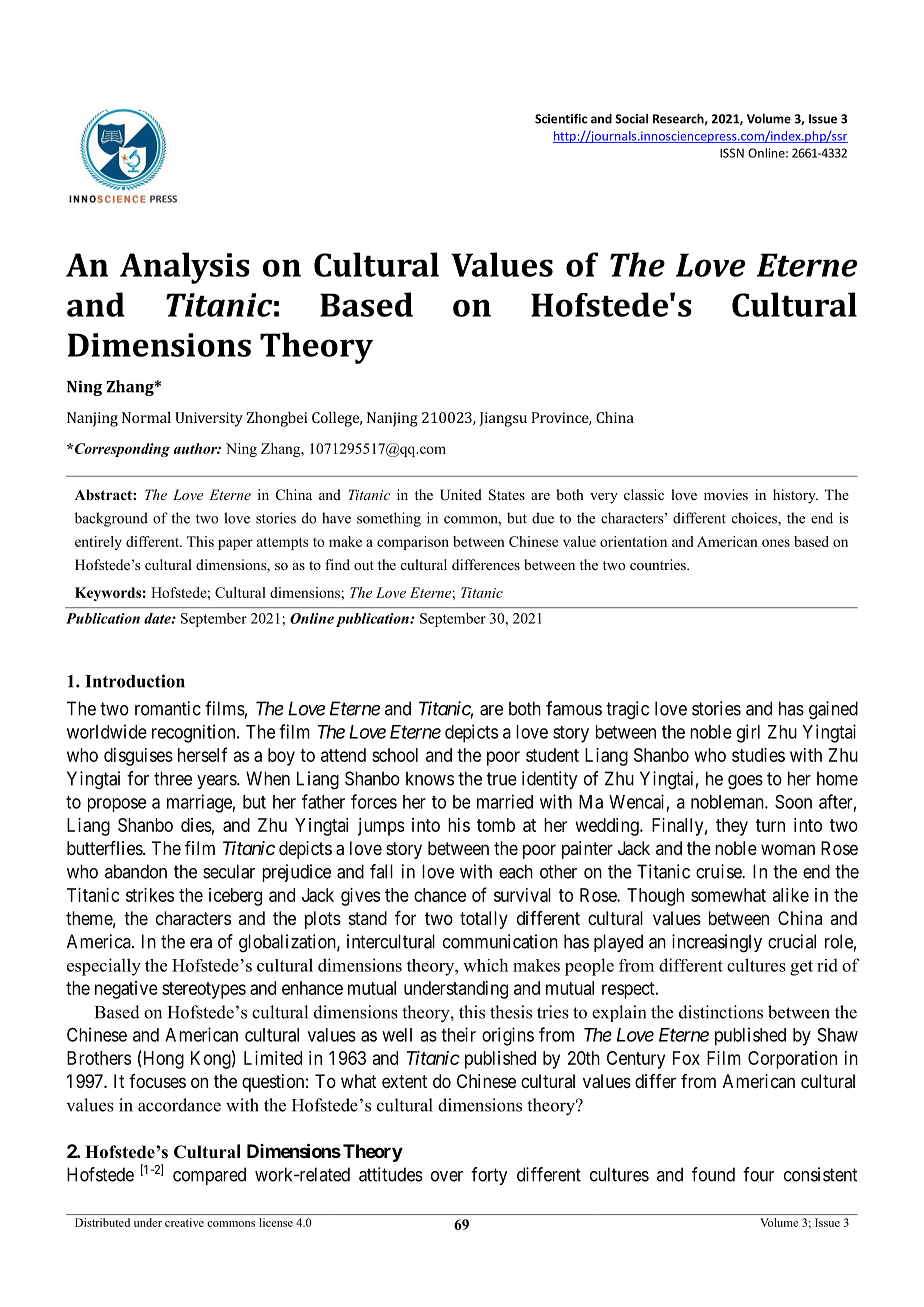 The image size is (924, 1307). I want to click on over, so click(447, 1176).
